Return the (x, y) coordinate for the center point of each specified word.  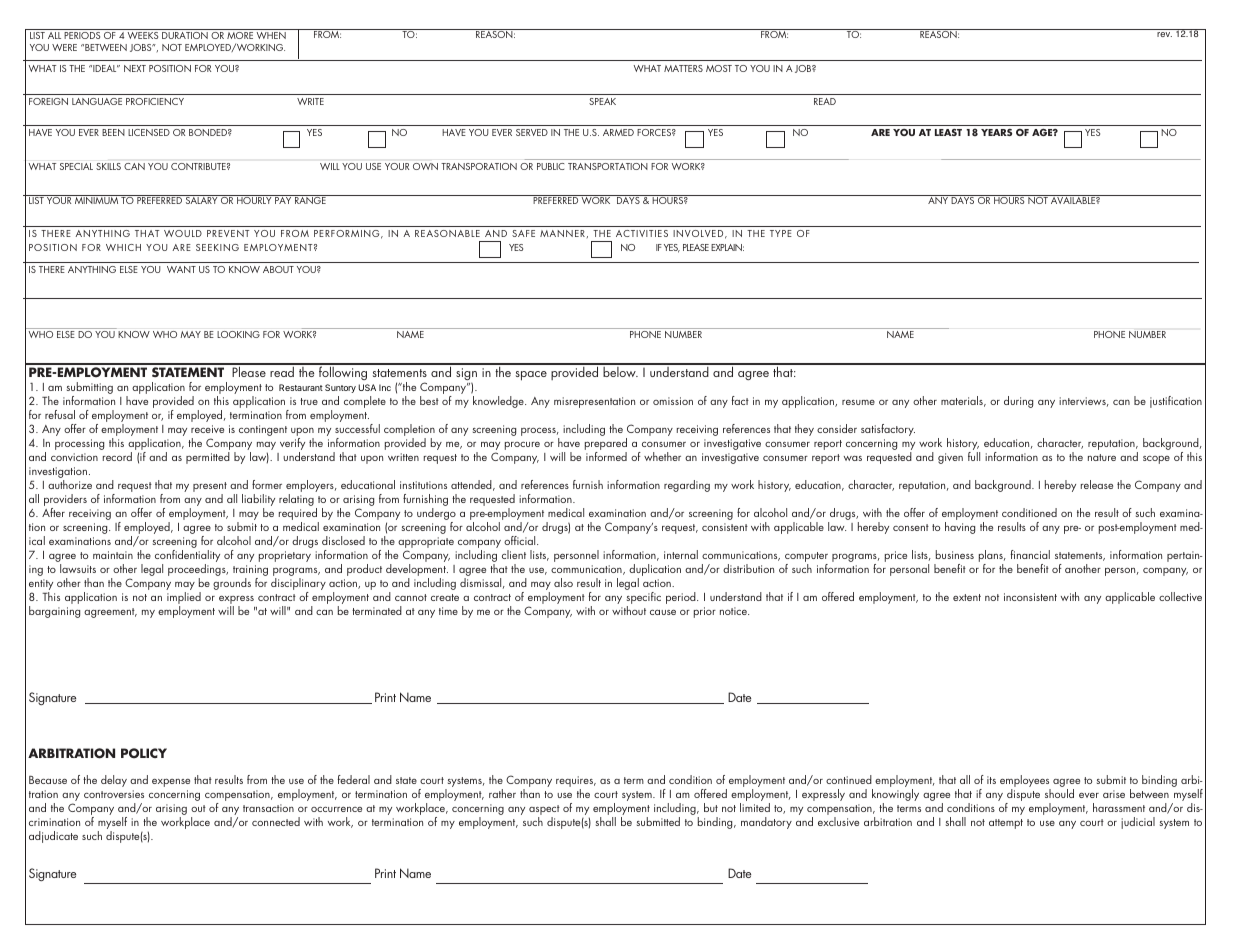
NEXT (135, 68)
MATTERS (683, 68)
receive (207, 429)
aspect (544, 811)
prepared (606, 445)
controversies (114, 794)
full (974, 456)
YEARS (996, 132)
